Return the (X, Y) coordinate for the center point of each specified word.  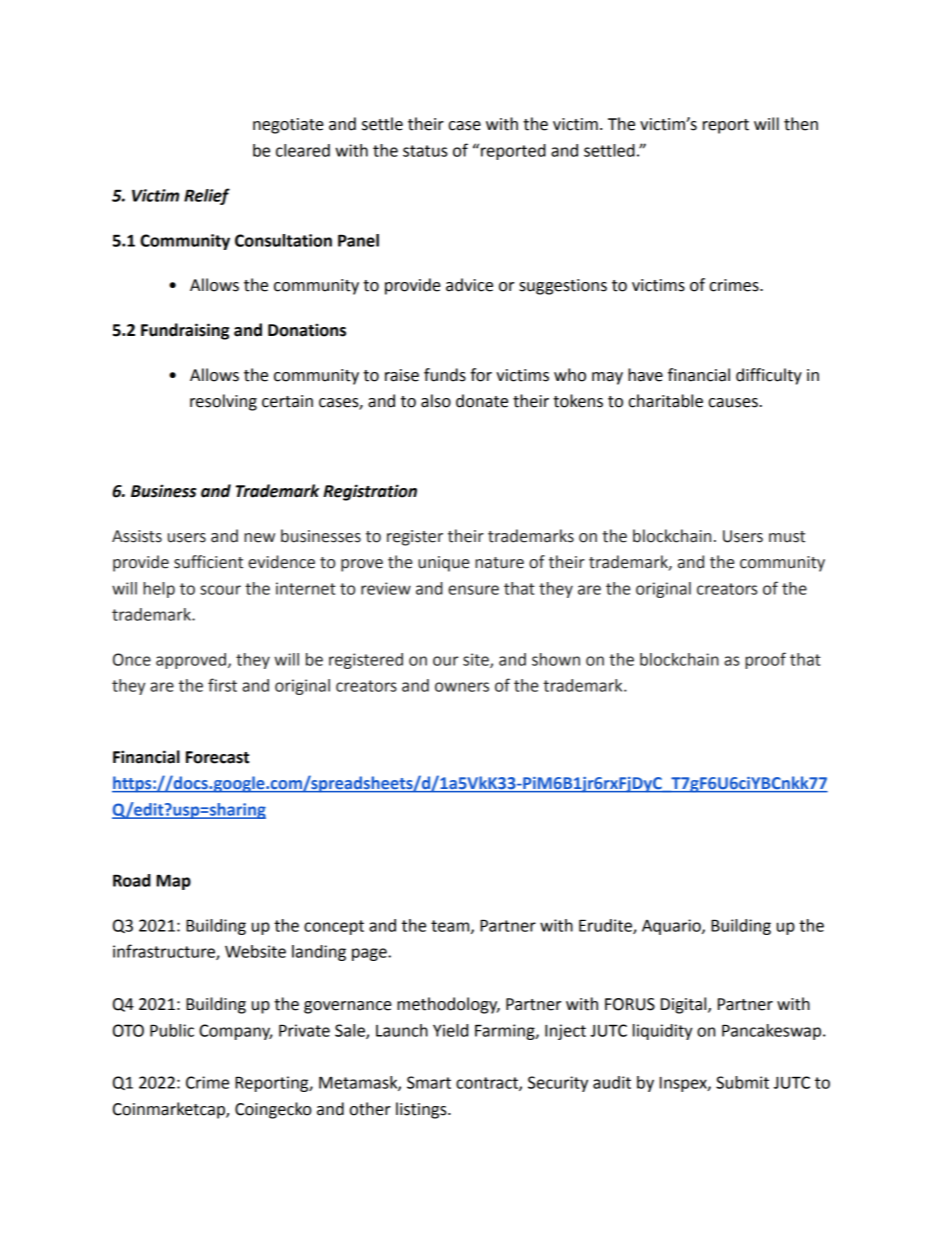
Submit (742, 1082)
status (425, 151)
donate (482, 401)
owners (462, 687)
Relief (207, 196)
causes (734, 403)
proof (765, 660)
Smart (429, 1082)
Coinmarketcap (170, 1110)
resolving (223, 402)
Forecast (217, 757)
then (801, 124)
